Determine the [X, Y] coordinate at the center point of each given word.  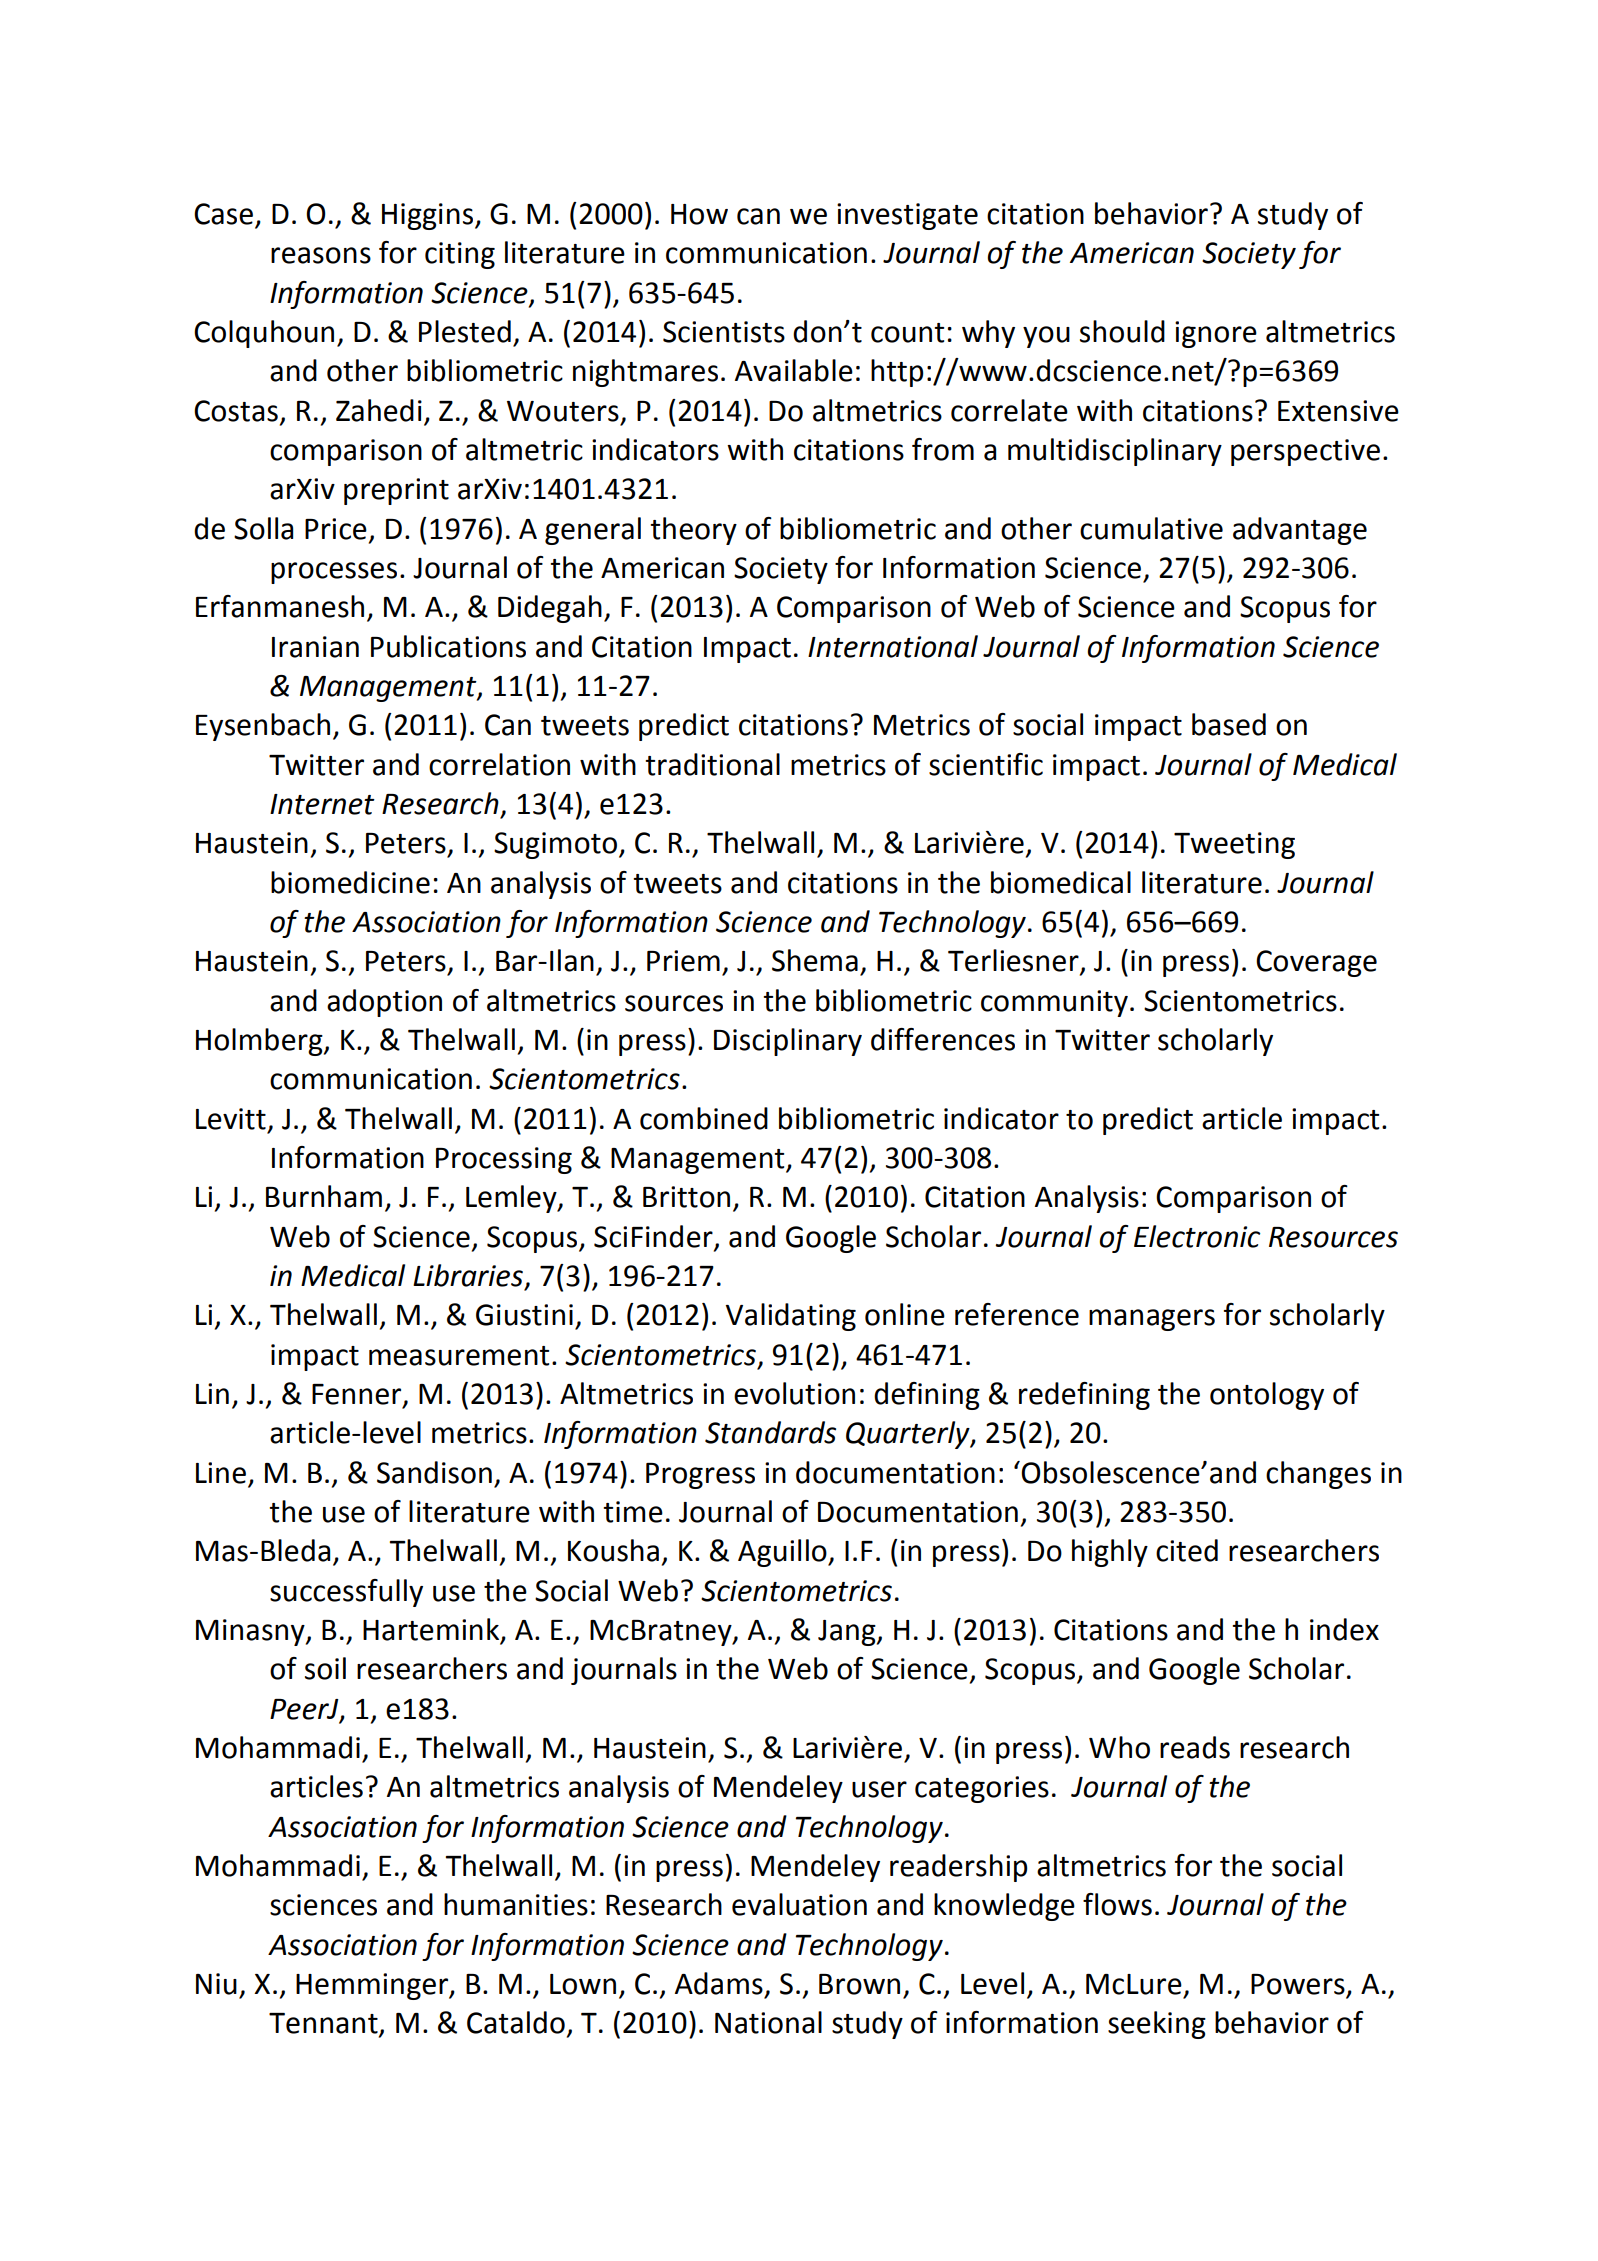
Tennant [324, 2024]
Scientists [724, 332]
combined [704, 1118]
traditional [712, 764]
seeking [1157, 2025]
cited [1187, 1550]
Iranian [315, 647]
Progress [700, 1476]
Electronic [1197, 1236]
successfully [346, 1593]
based [1229, 724]
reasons [321, 255]
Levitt [231, 1119]
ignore [1216, 334]
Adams [719, 1983]
